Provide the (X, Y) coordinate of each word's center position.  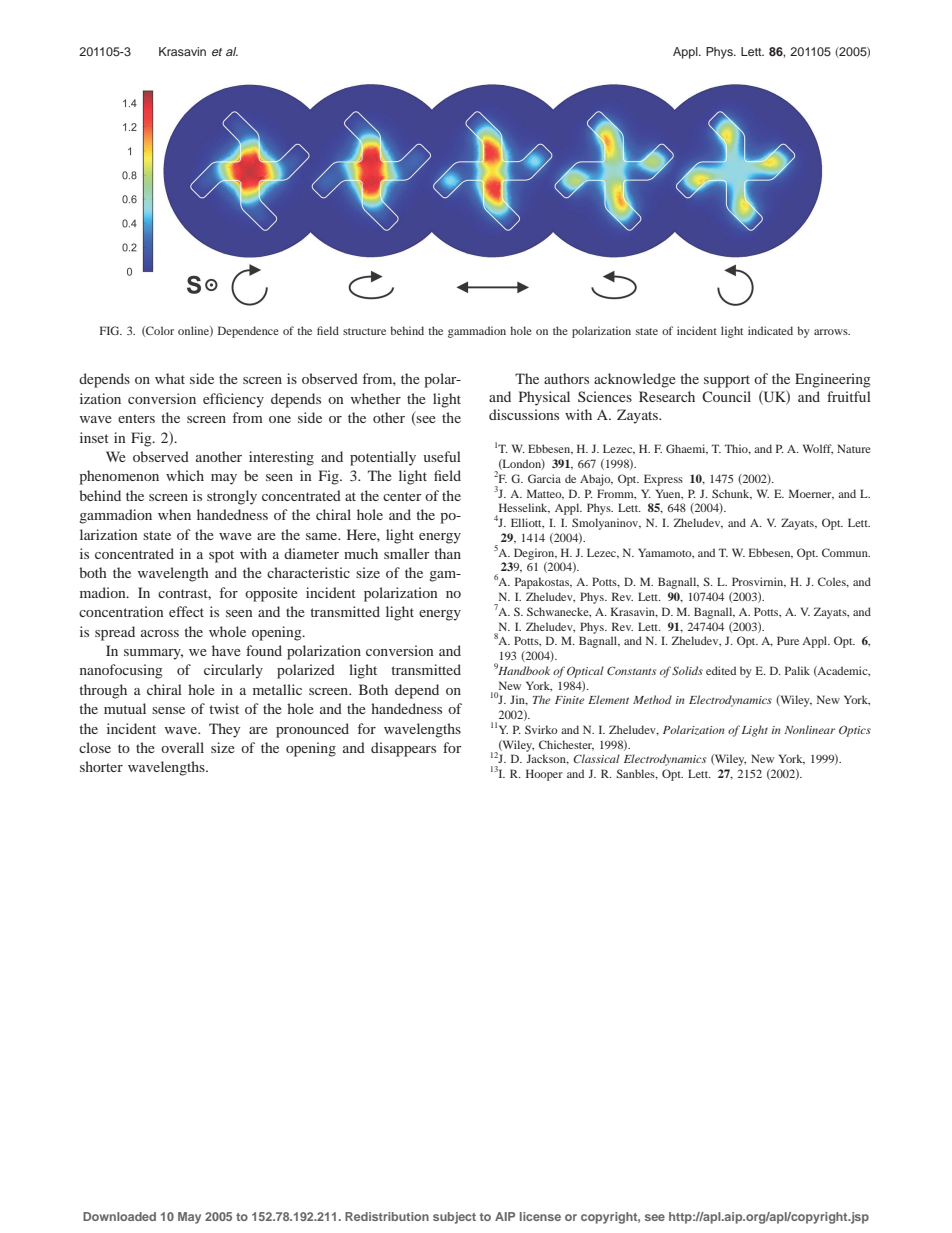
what (170, 378)
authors (566, 378)
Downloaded (119, 1216)
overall (182, 747)
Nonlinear (809, 729)
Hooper (544, 775)
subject (454, 1218)
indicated (770, 330)
